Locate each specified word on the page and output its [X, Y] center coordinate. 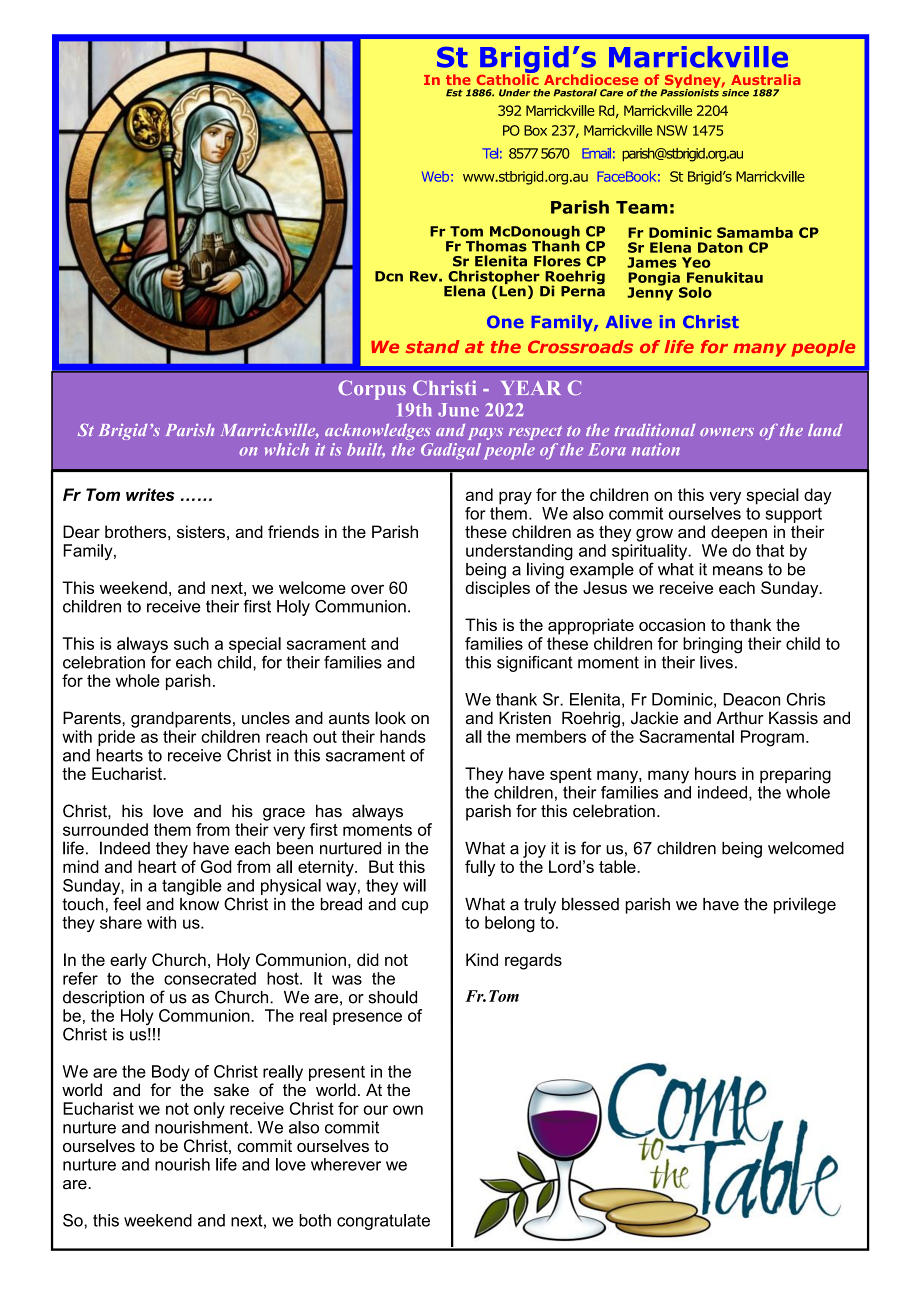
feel [127, 904]
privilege [805, 905]
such [191, 643]
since [735, 92]
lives [716, 661]
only [209, 1110]
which [287, 449]
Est [454, 93]
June [458, 410]
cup [415, 907]
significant [535, 663]
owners [727, 432]
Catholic [508, 78]
